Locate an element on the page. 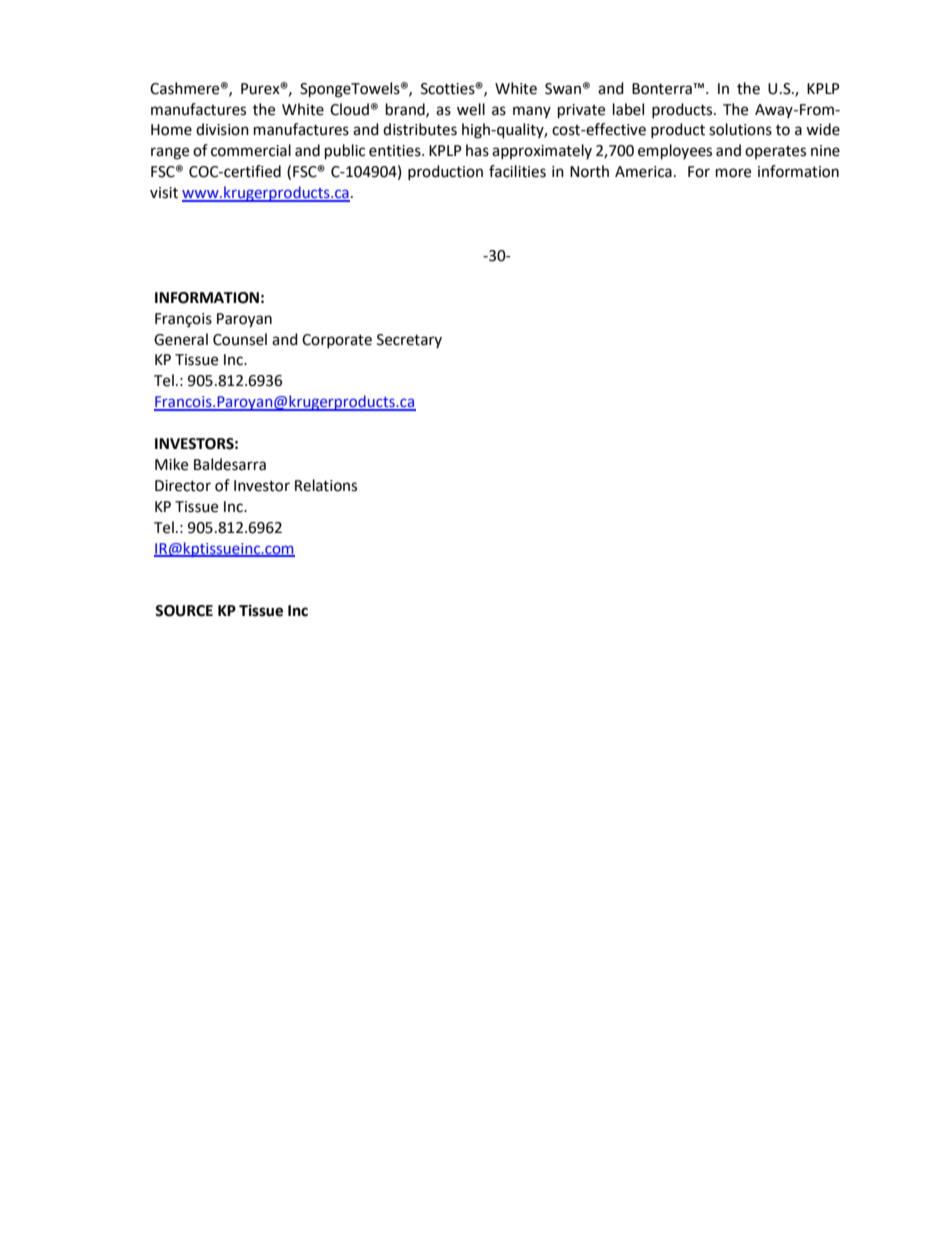 The width and height of the image is (952, 1233). Counsel is located at coordinates (240, 339).
